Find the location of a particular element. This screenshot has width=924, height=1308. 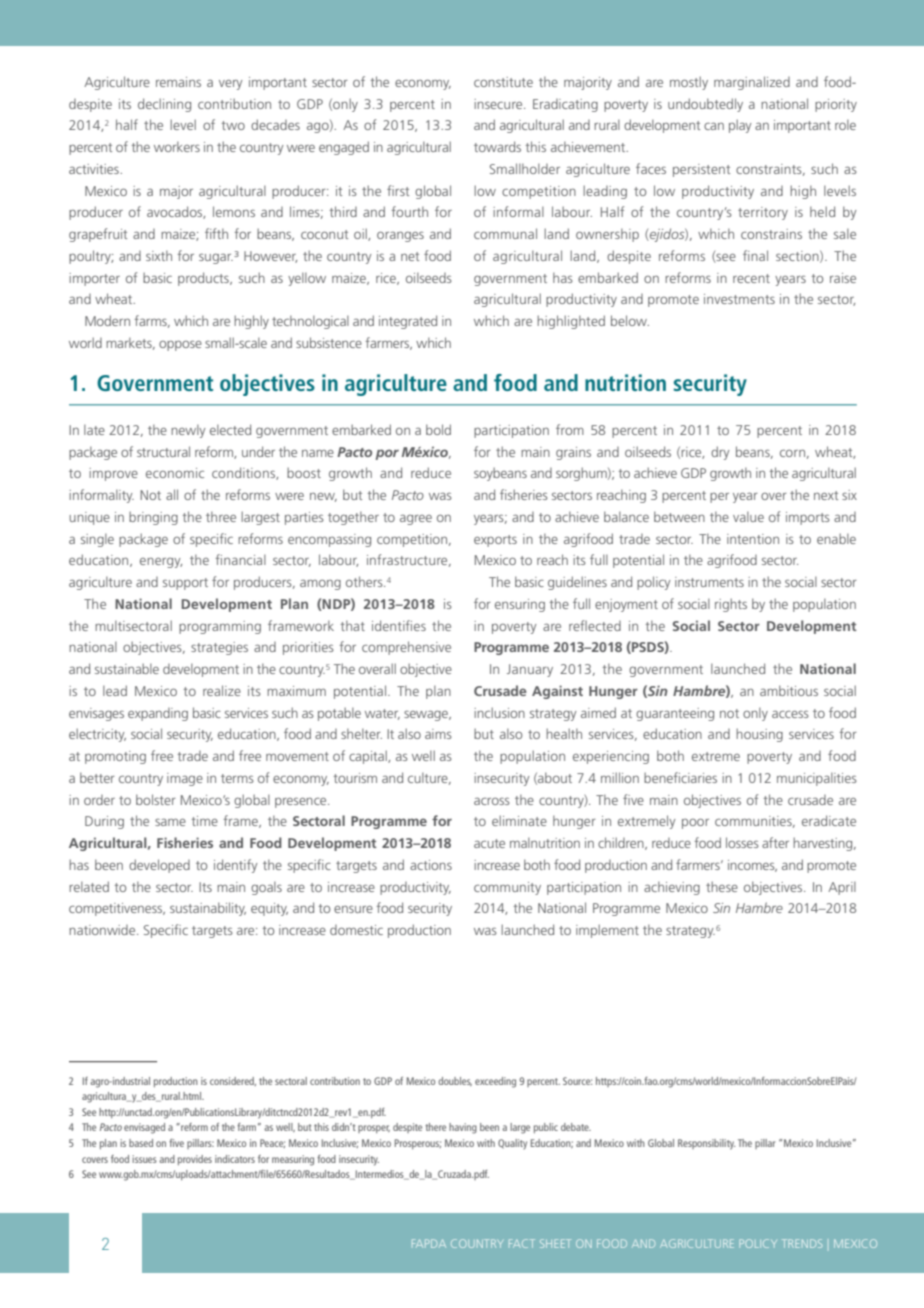

agree is located at coordinates (416, 520).
